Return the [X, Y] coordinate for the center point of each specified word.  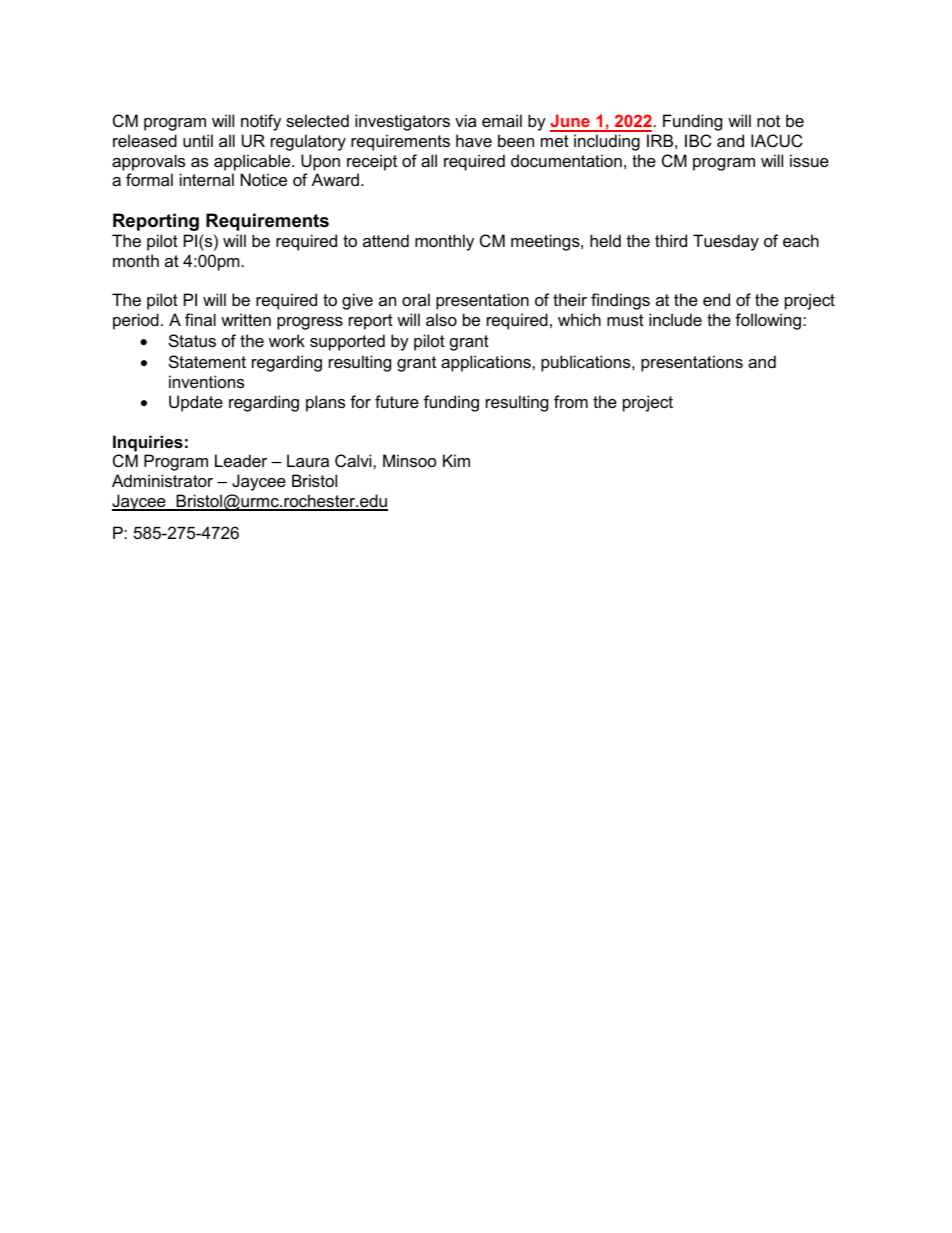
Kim [456, 460]
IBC [698, 140]
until [198, 140]
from [571, 401]
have [474, 140]
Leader [241, 460]
